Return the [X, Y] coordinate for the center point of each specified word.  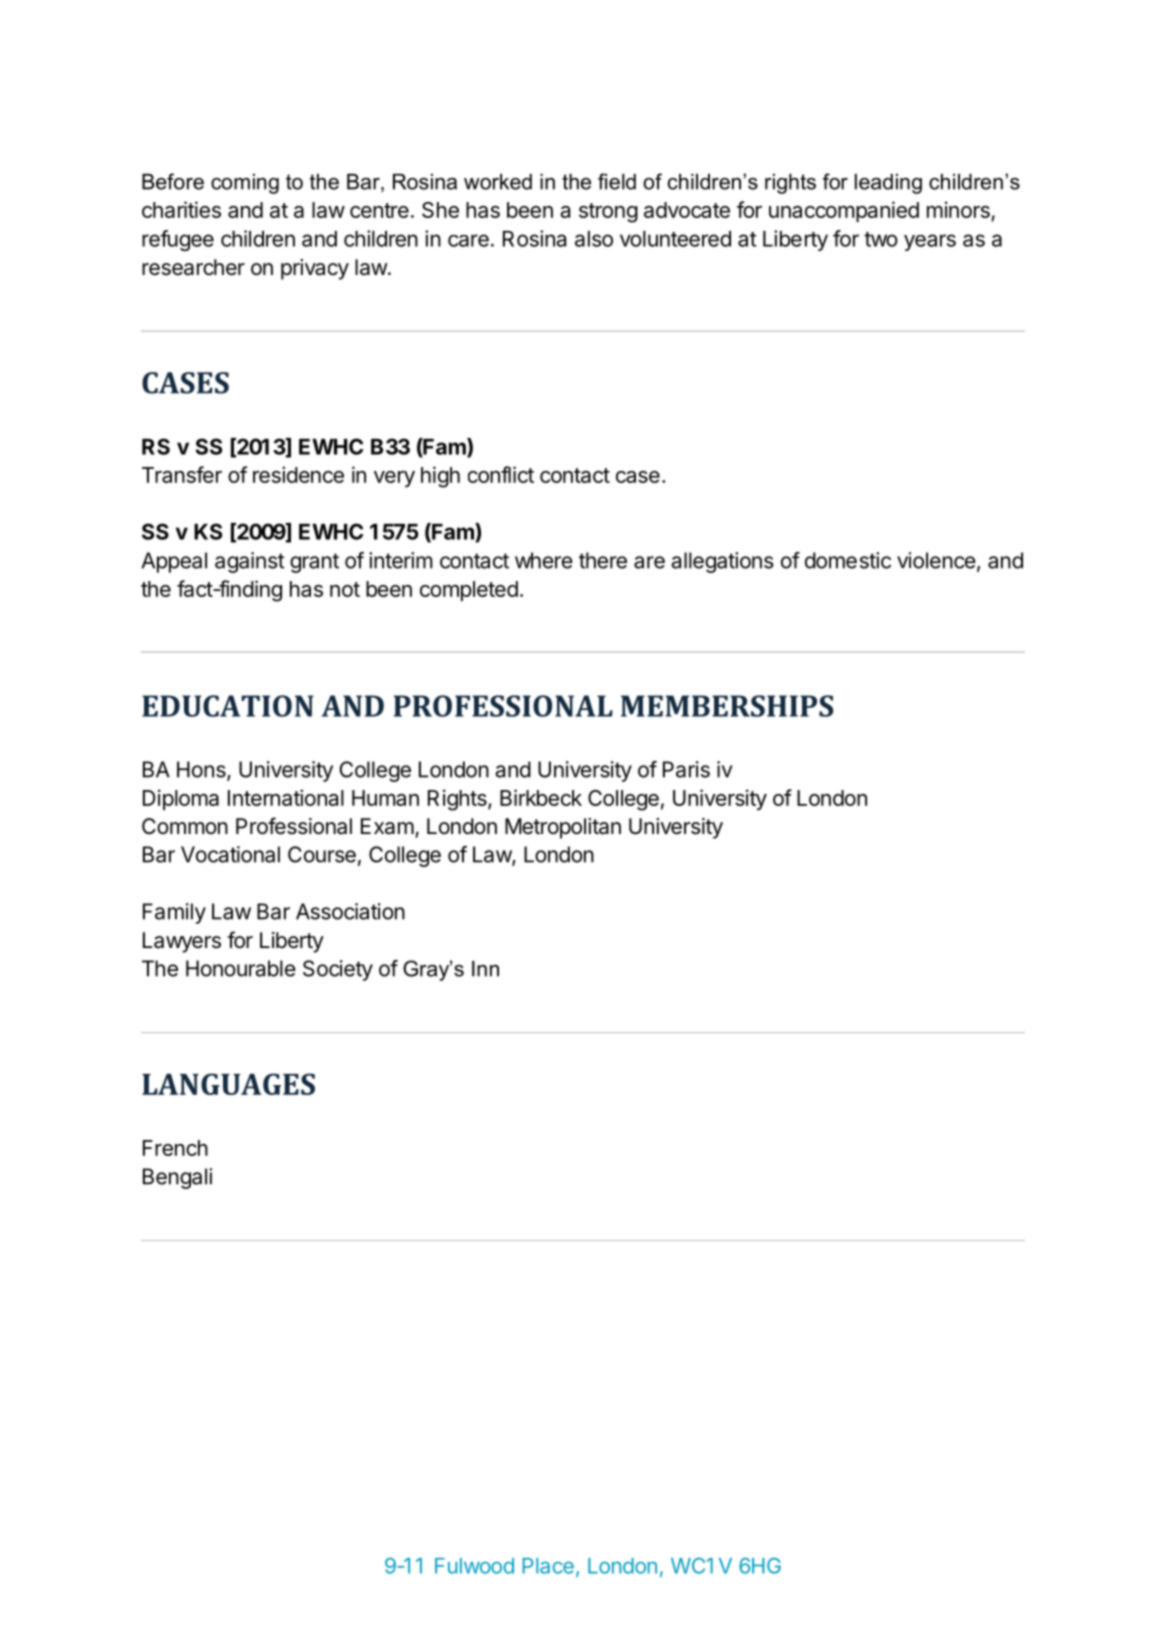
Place [548, 1566]
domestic [848, 560]
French [175, 1148]
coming [245, 184]
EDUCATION [228, 706]
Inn [485, 969]
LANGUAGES [228, 1084]
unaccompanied [844, 211]
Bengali [177, 1178]
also [594, 239]
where [544, 560]
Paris [686, 769]
